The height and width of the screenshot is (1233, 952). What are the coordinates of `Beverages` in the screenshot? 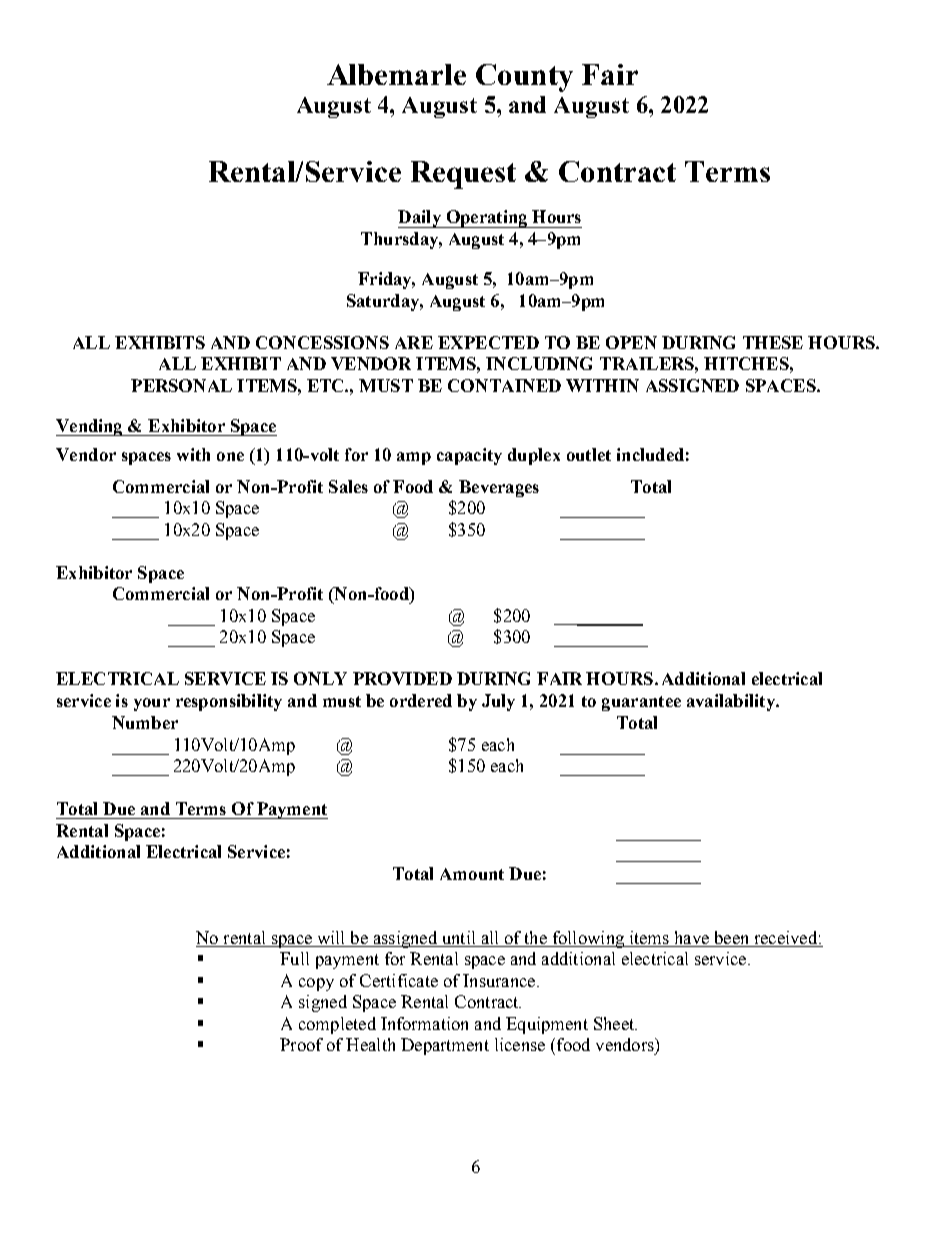 It's located at (499, 488).
